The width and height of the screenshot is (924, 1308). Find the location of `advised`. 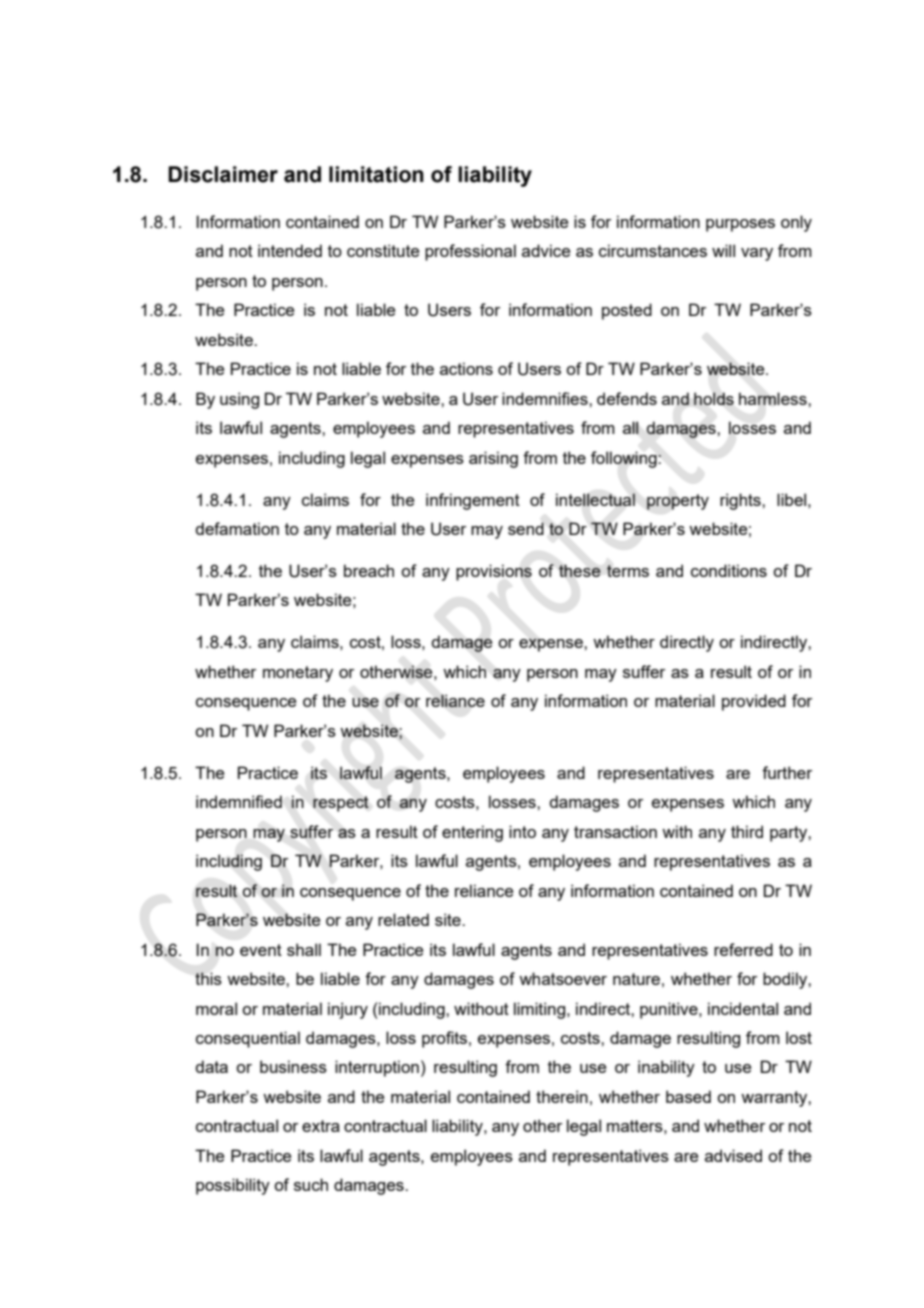

advised is located at coordinates (733, 1155).
